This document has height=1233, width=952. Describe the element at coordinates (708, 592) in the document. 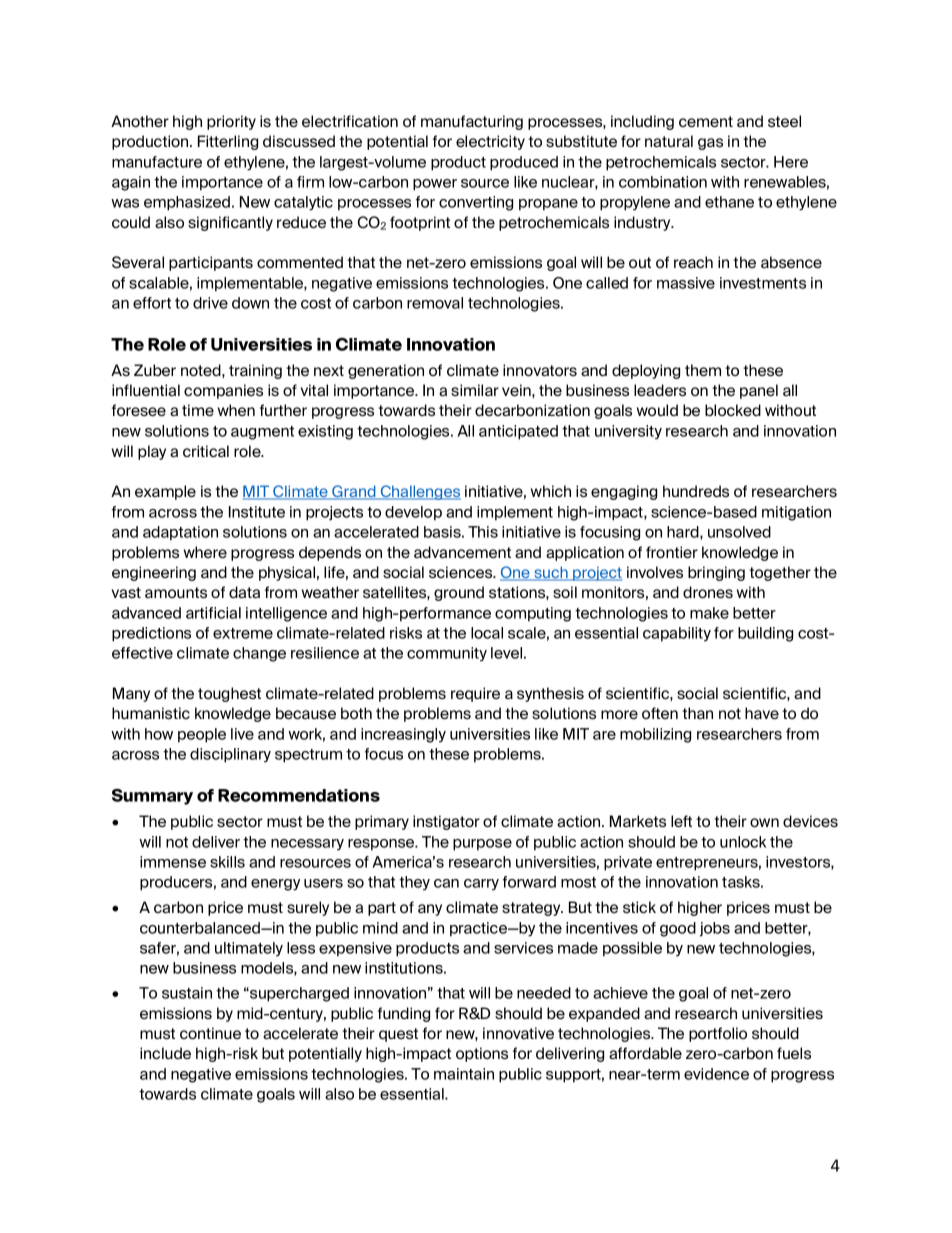

I see `drones` at that location.
